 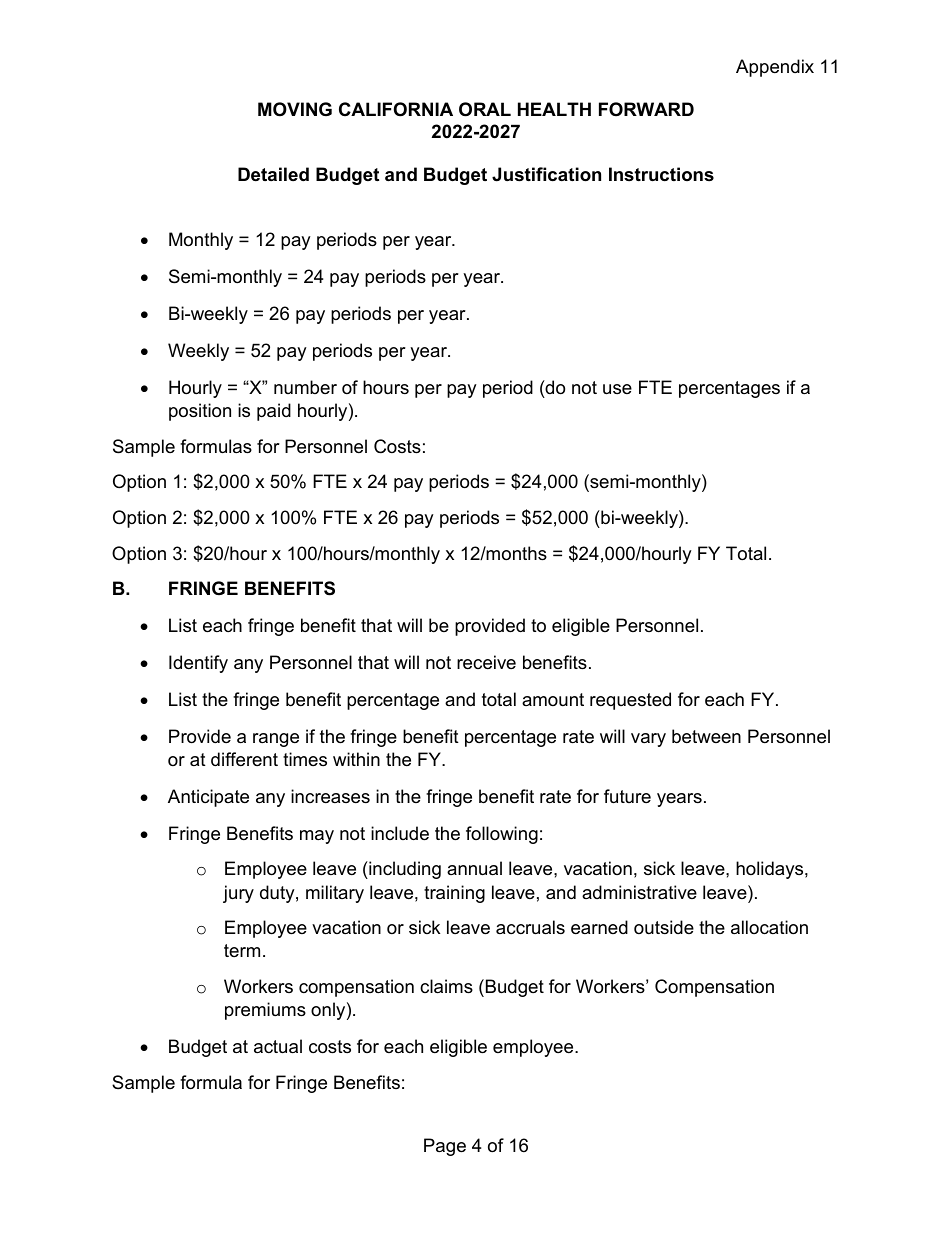 What do you see at coordinates (664, 927) in the screenshot?
I see `outside` at bounding box center [664, 927].
